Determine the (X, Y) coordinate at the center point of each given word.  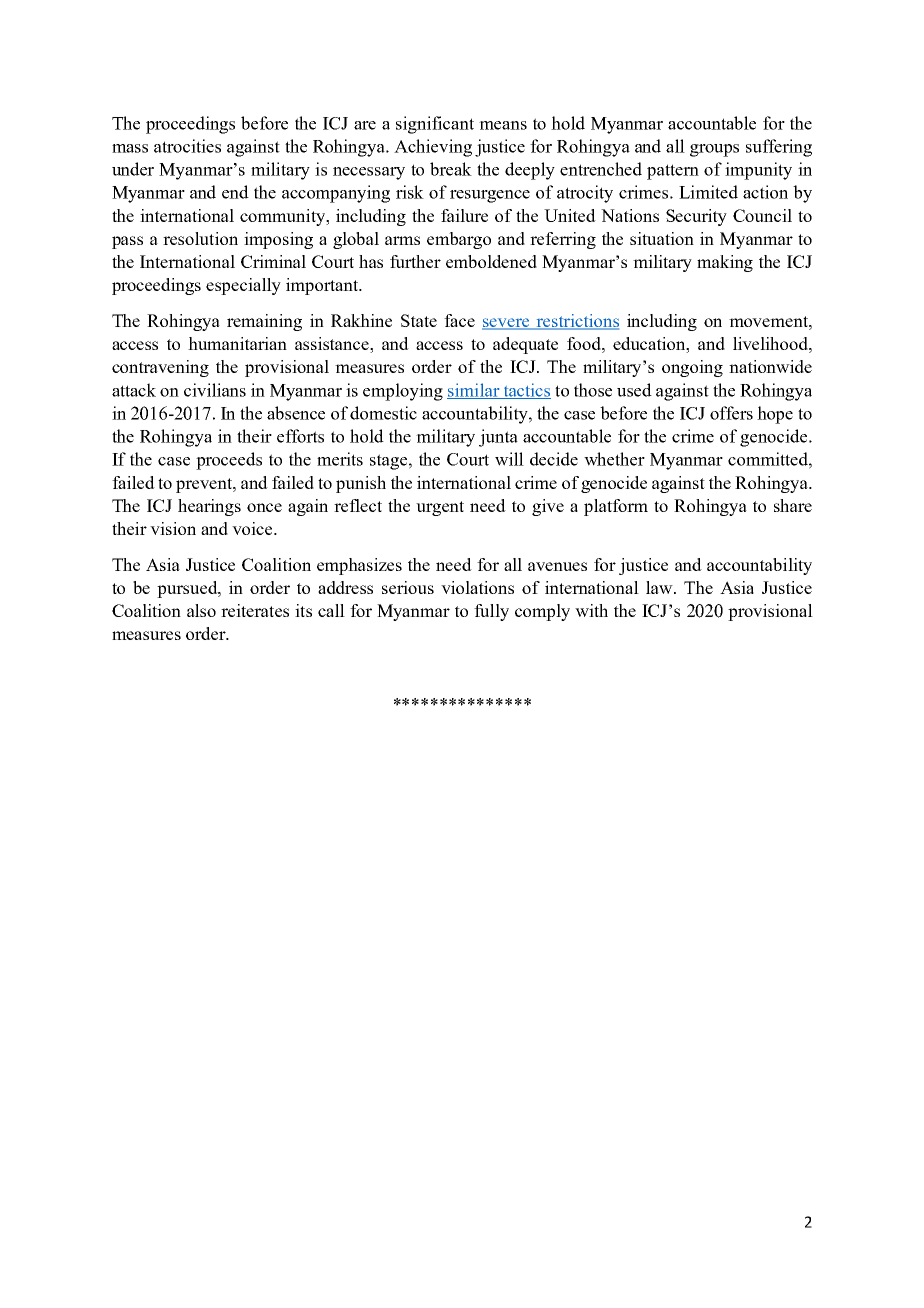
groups (714, 150)
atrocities (187, 146)
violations (477, 587)
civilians (215, 390)
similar (474, 391)
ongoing (692, 368)
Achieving (433, 148)
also (201, 610)
